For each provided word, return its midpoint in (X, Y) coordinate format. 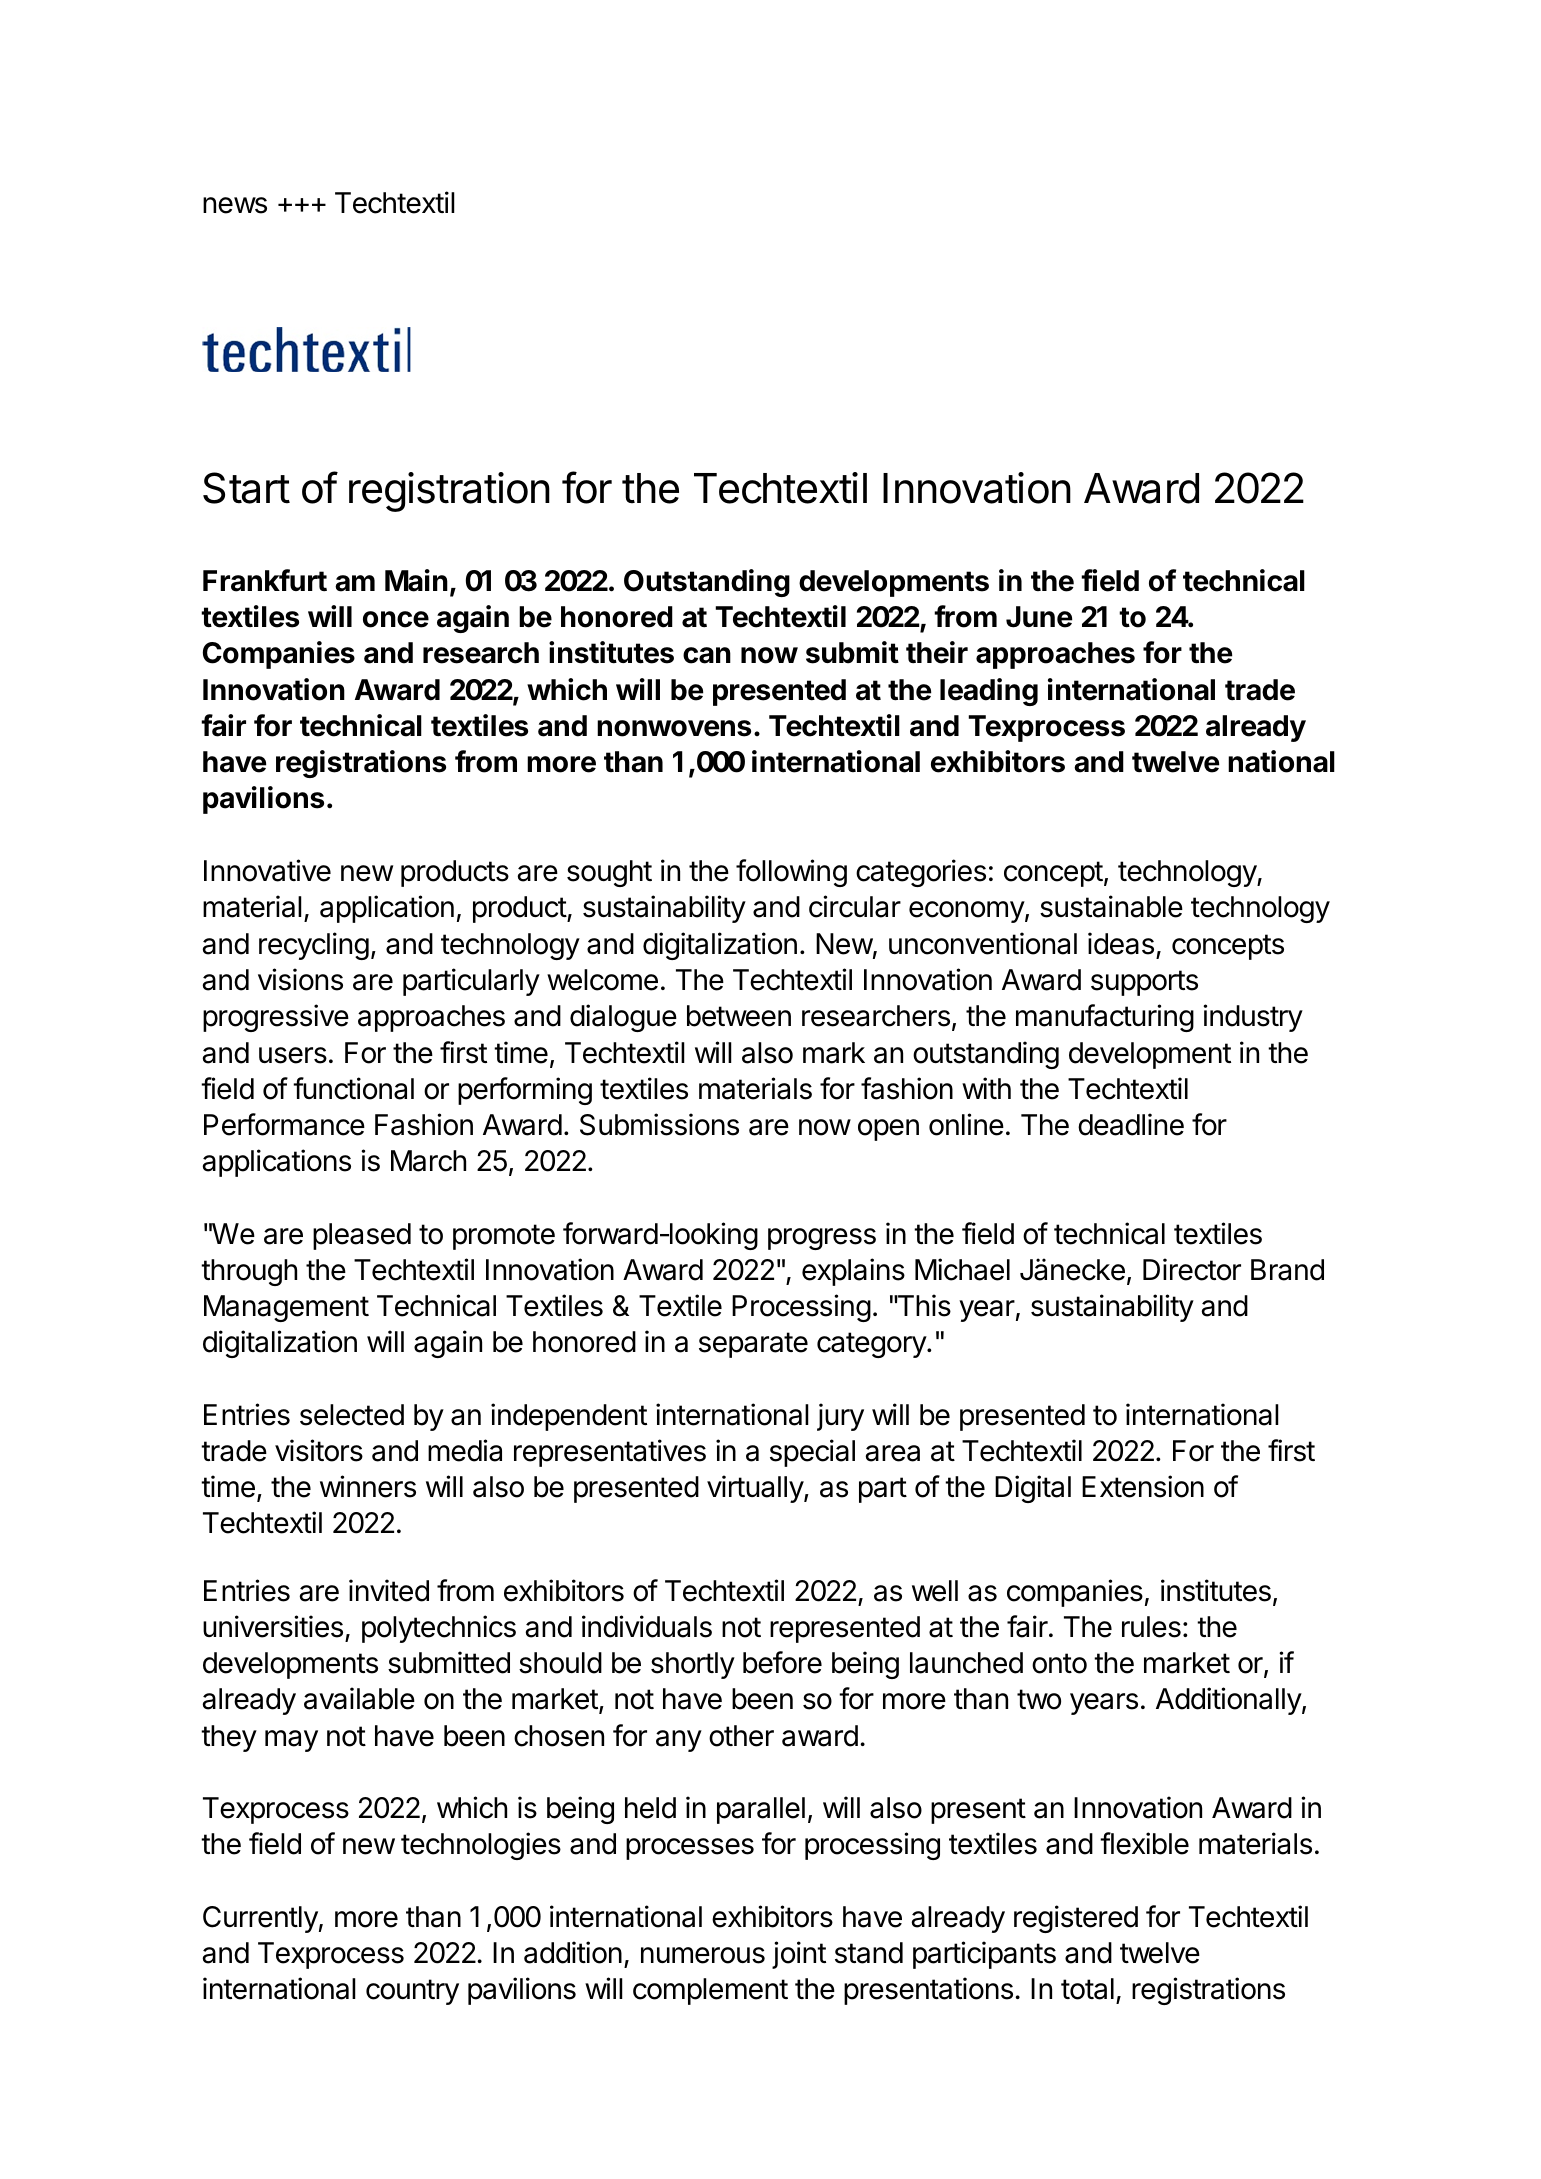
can (707, 655)
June (1039, 617)
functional (353, 1088)
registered (1076, 1919)
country (412, 1992)
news (235, 205)
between (739, 1016)
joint (799, 1955)
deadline (1131, 1124)
